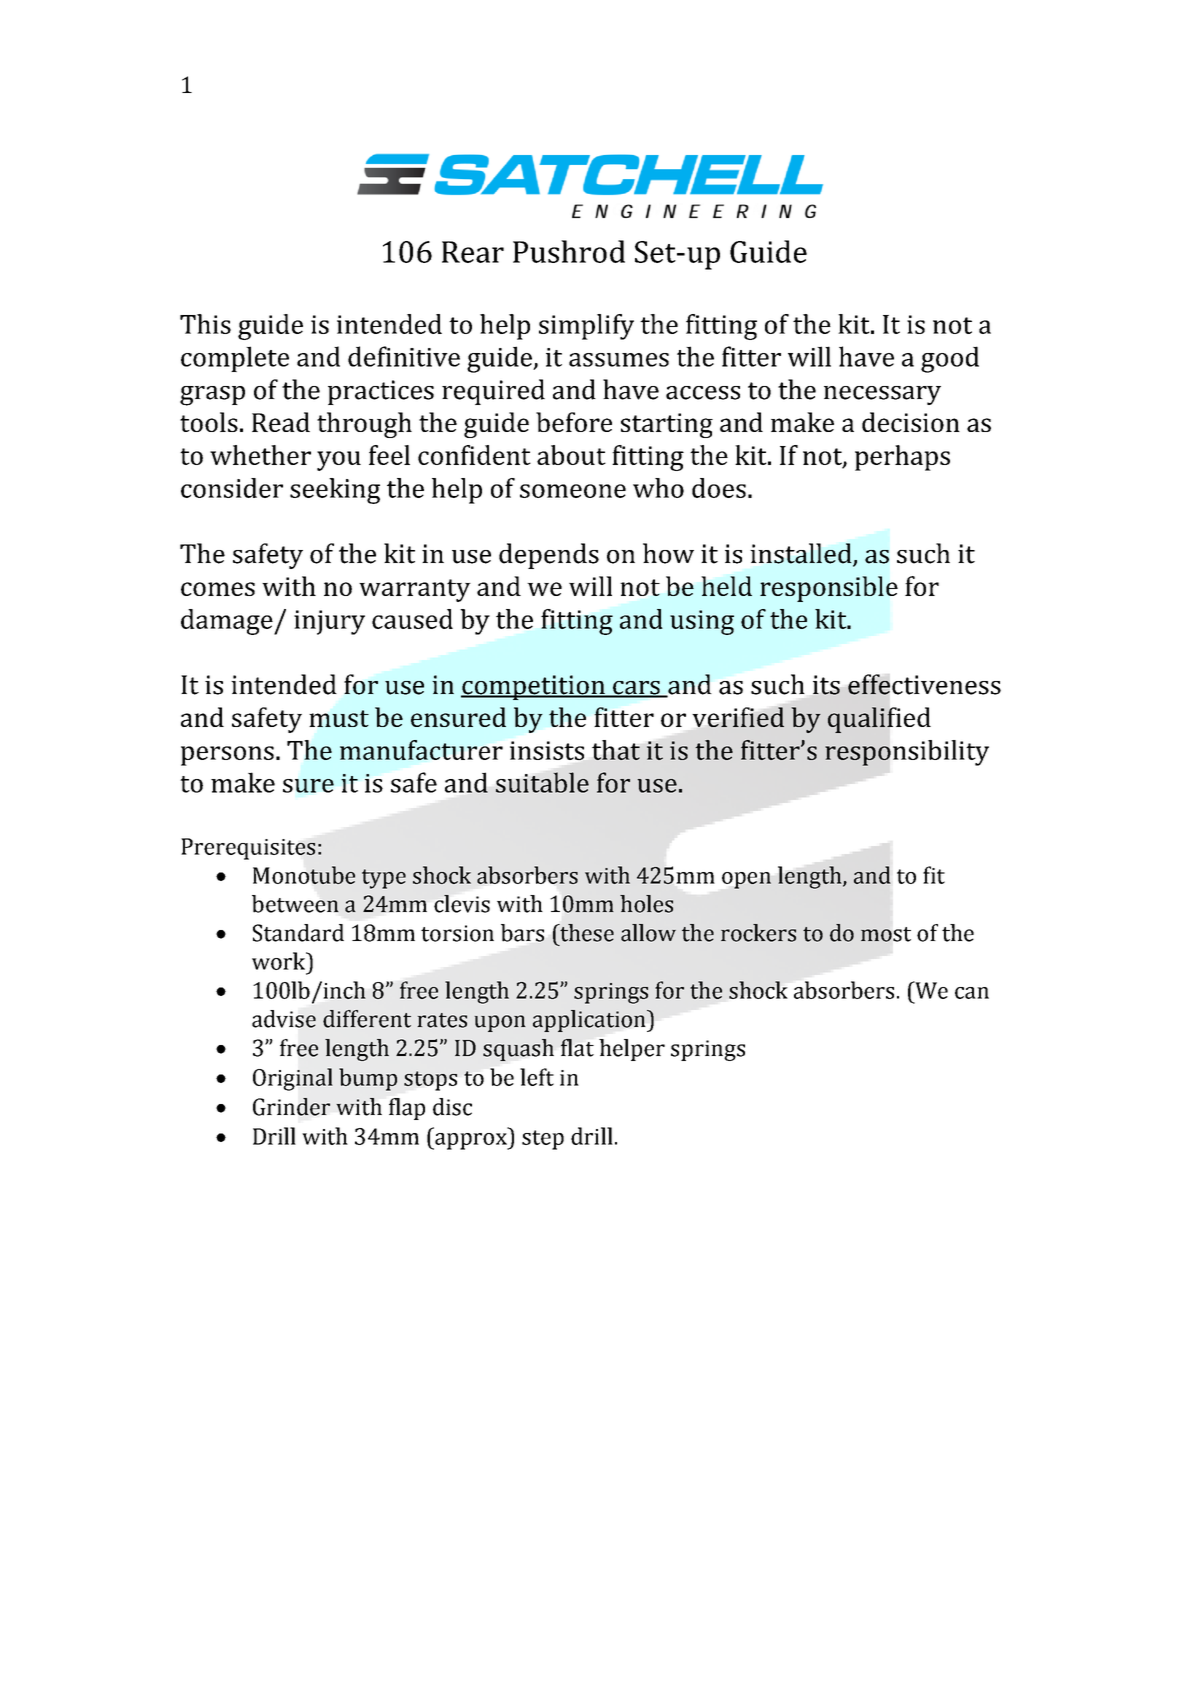 This screenshot has width=1188, height=1681. I want to click on This, so click(205, 324).
